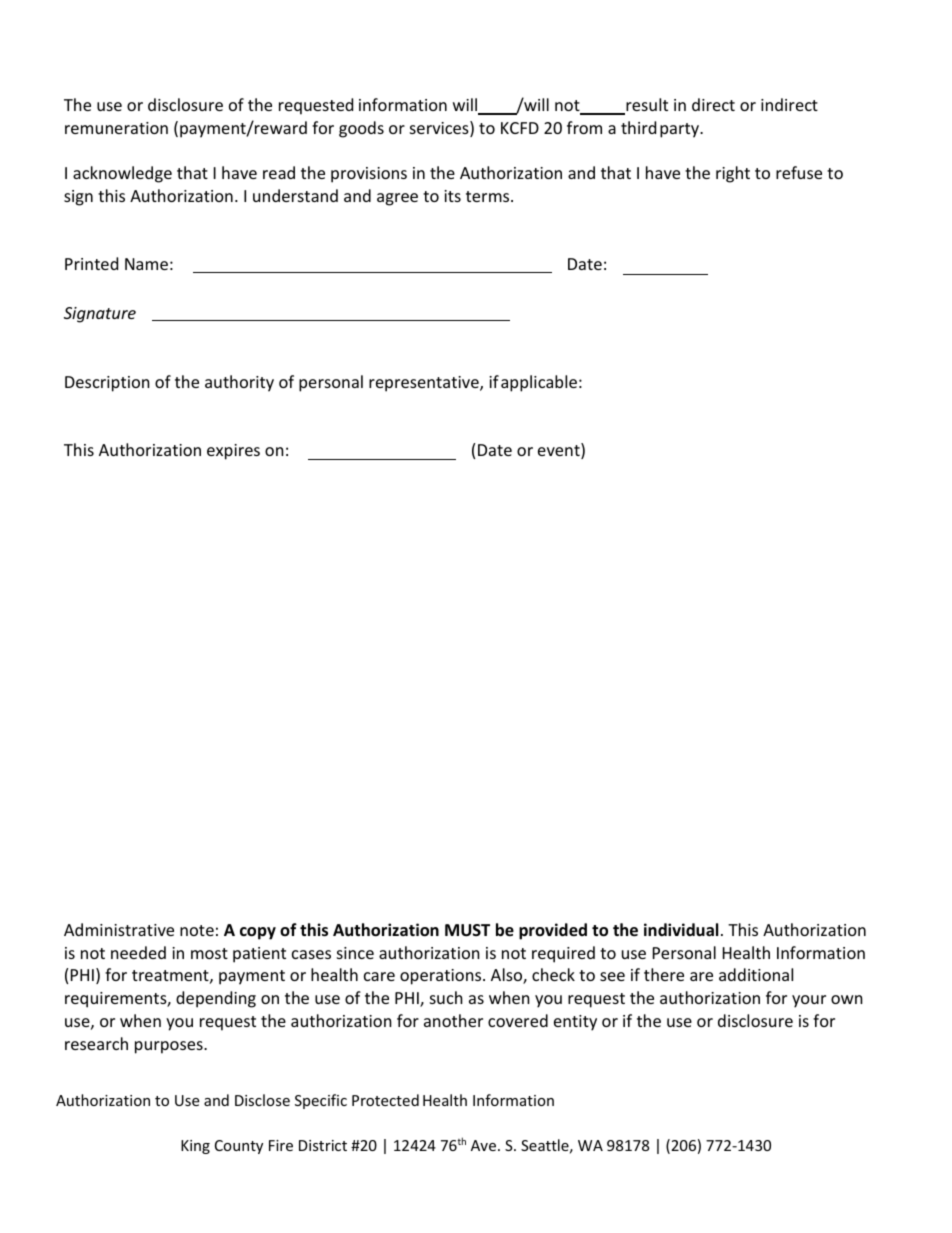  What do you see at coordinates (809, 1001) in the page?
I see `your` at bounding box center [809, 1001].
